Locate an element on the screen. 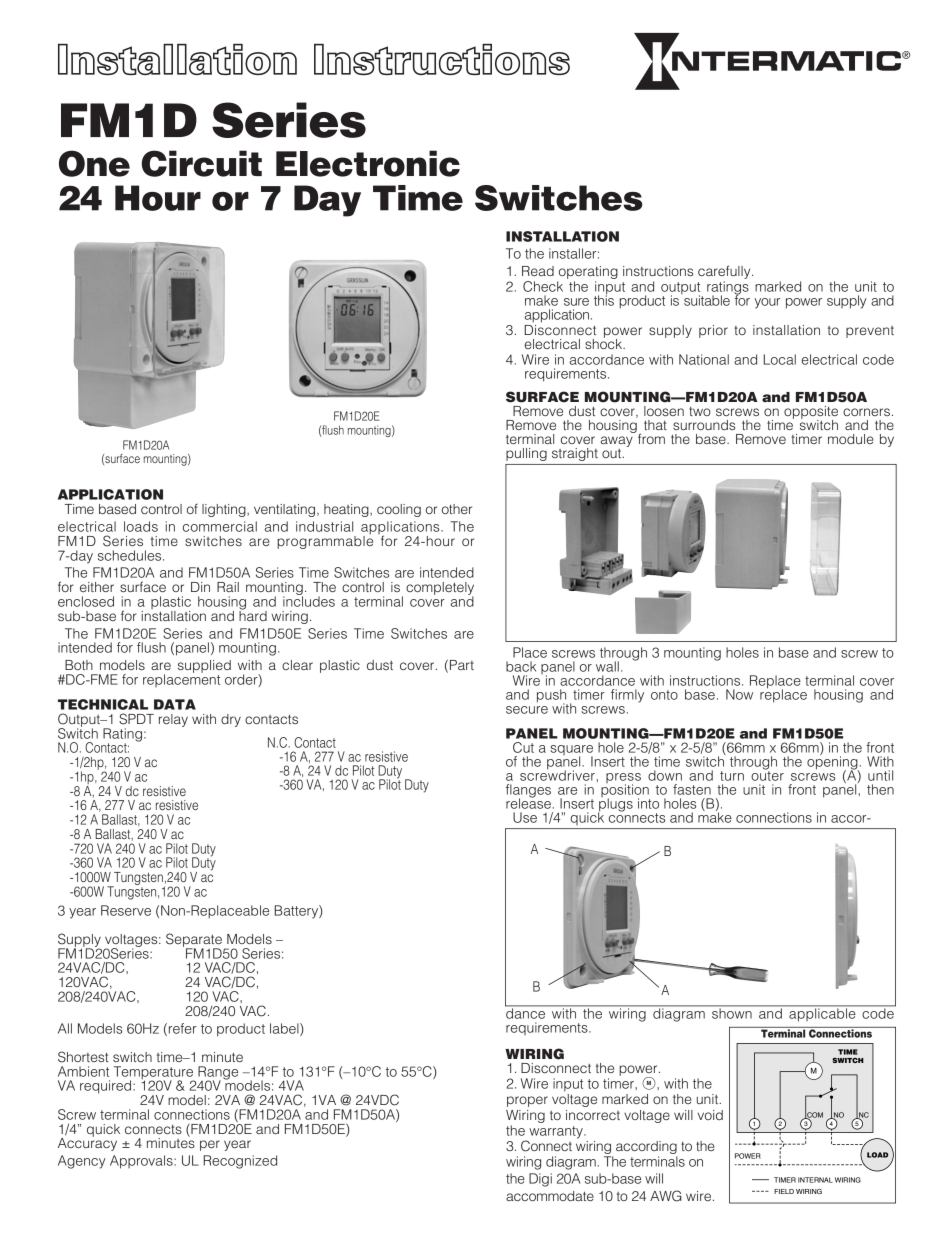 The width and height of the screenshot is (952, 1233). other is located at coordinates (457, 509).
